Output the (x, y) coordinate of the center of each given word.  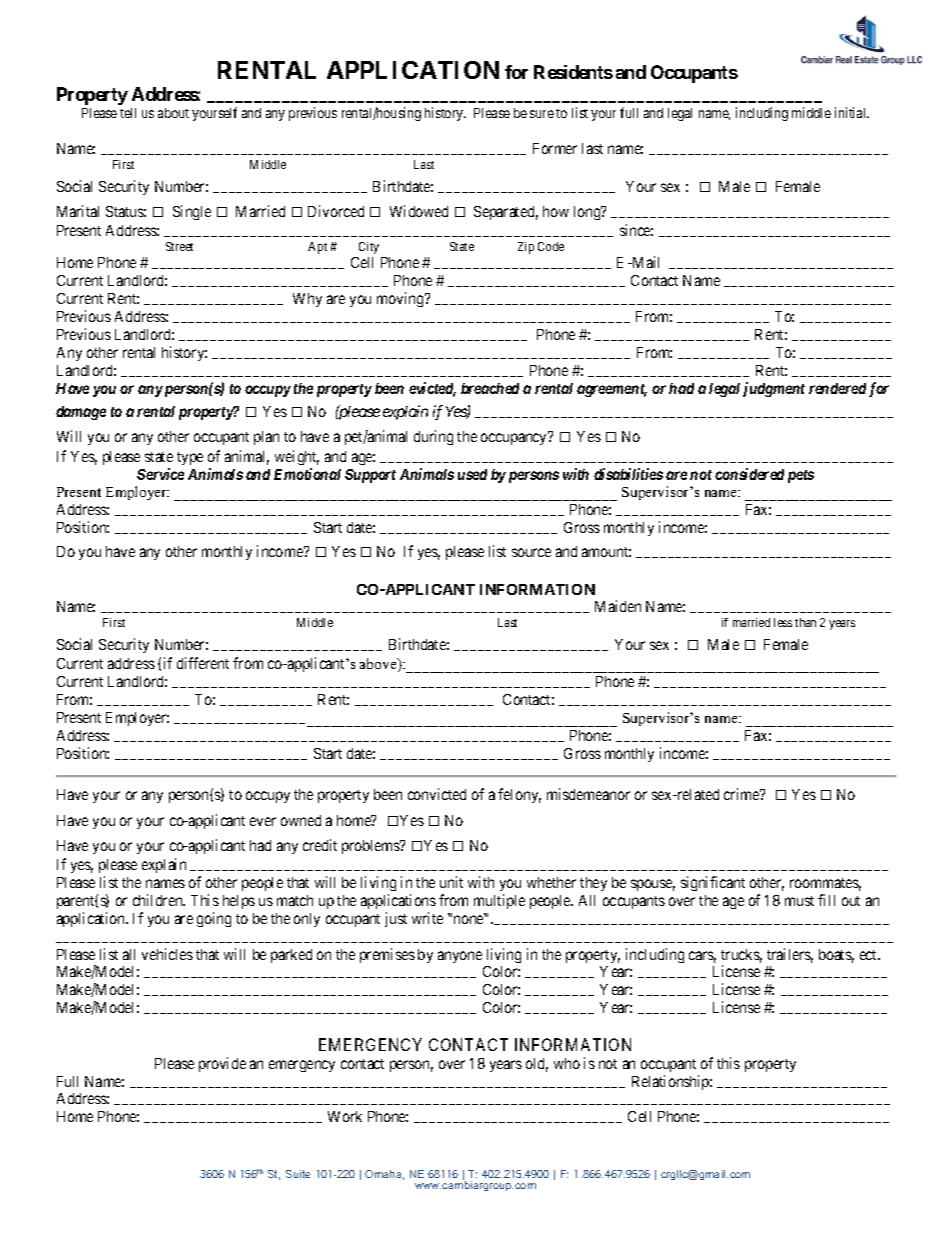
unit (451, 882)
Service (160, 474)
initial (852, 112)
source (531, 552)
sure (542, 114)
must (799, 901)
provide (222, 1064)
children (159, 900)
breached (490, 388)
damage (81, 413)
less (783, 622)
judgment (774, 389)
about (173, 113)
